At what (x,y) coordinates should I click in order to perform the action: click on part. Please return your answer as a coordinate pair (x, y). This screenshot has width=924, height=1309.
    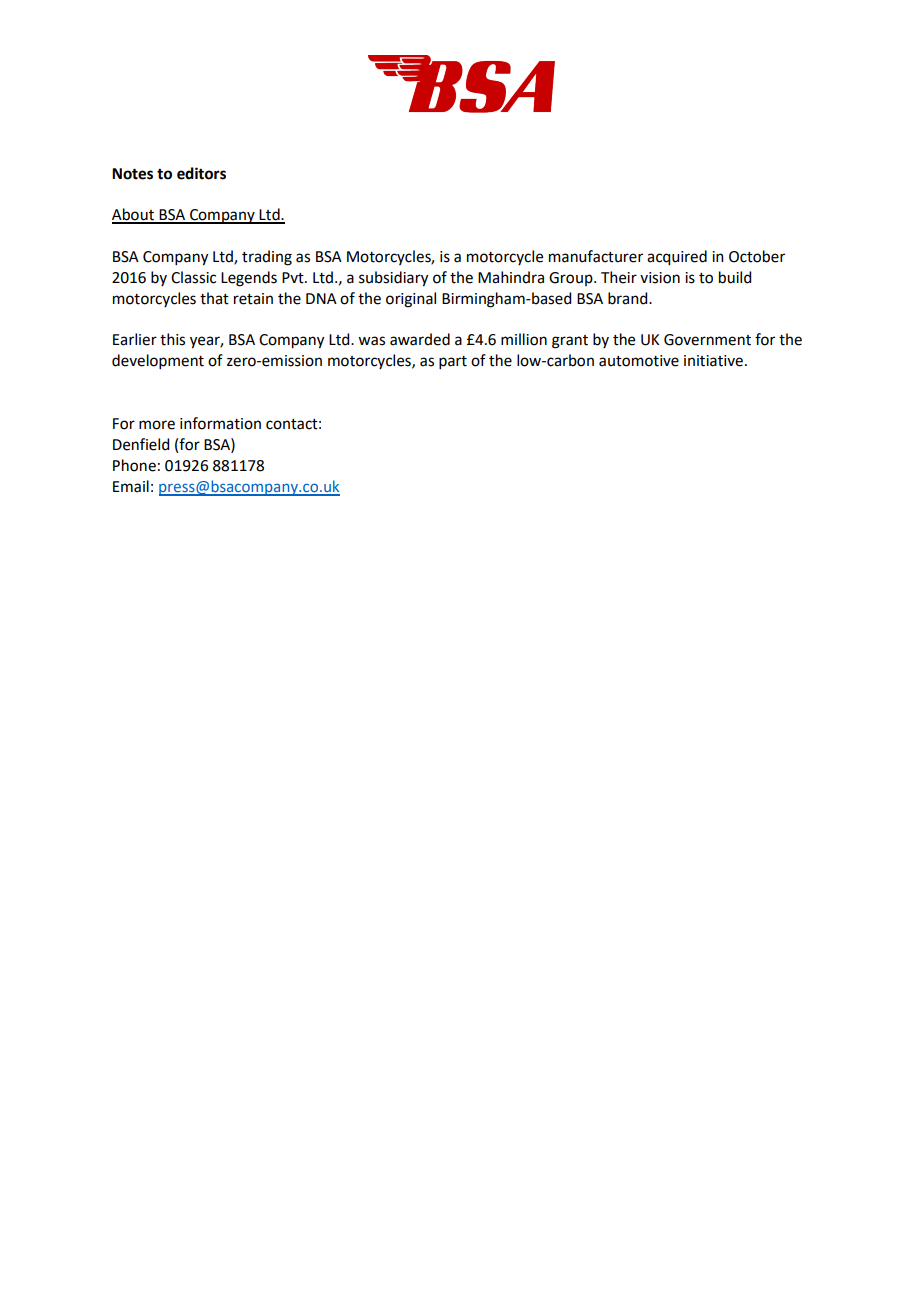
    Looking at the image, I should click on (453, 362).
